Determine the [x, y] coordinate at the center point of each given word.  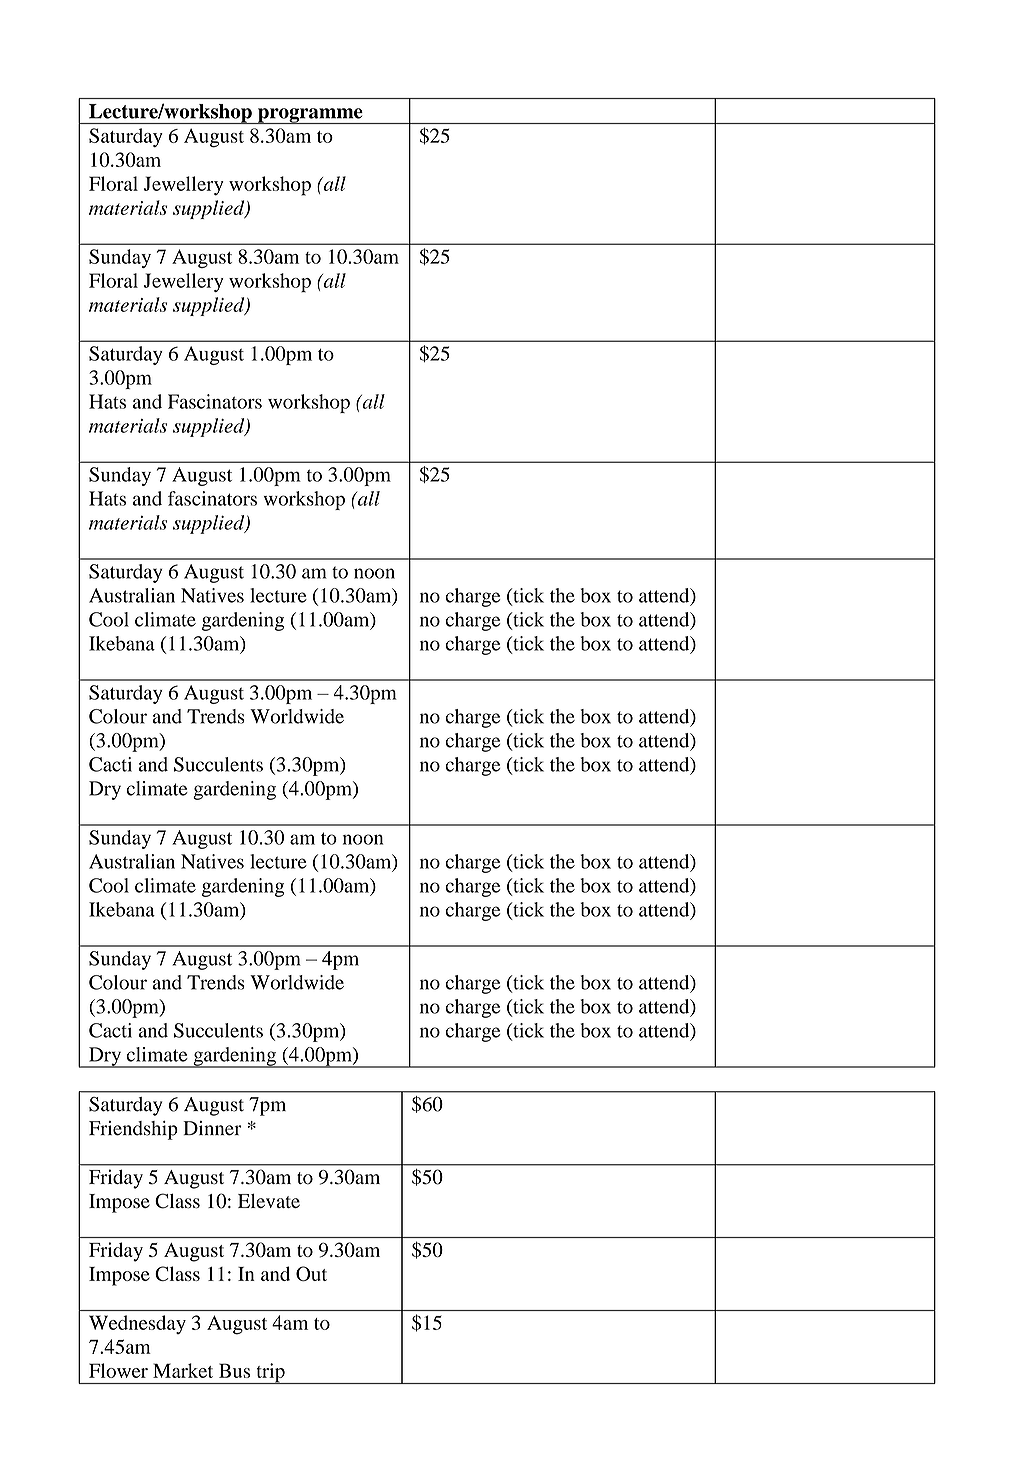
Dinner [212, 1128]
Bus [234, 1370]
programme [310, 116]
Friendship [133, 1130]
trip [270, 1373]
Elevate [269, 1200]
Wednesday [137, 1324]
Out [311, 1273]
